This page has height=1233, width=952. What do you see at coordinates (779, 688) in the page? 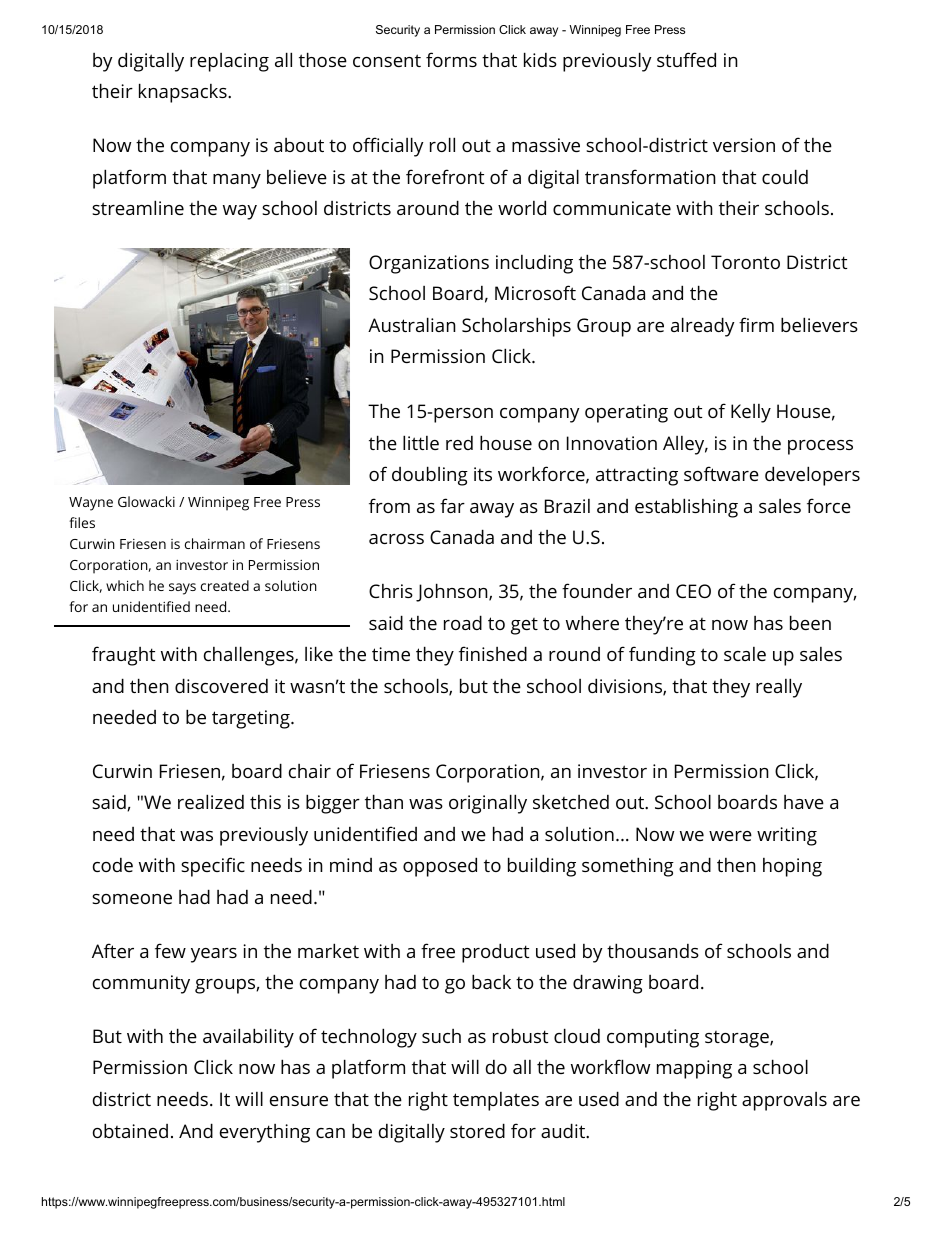
I see `really` at bounding box center [779, 688].
